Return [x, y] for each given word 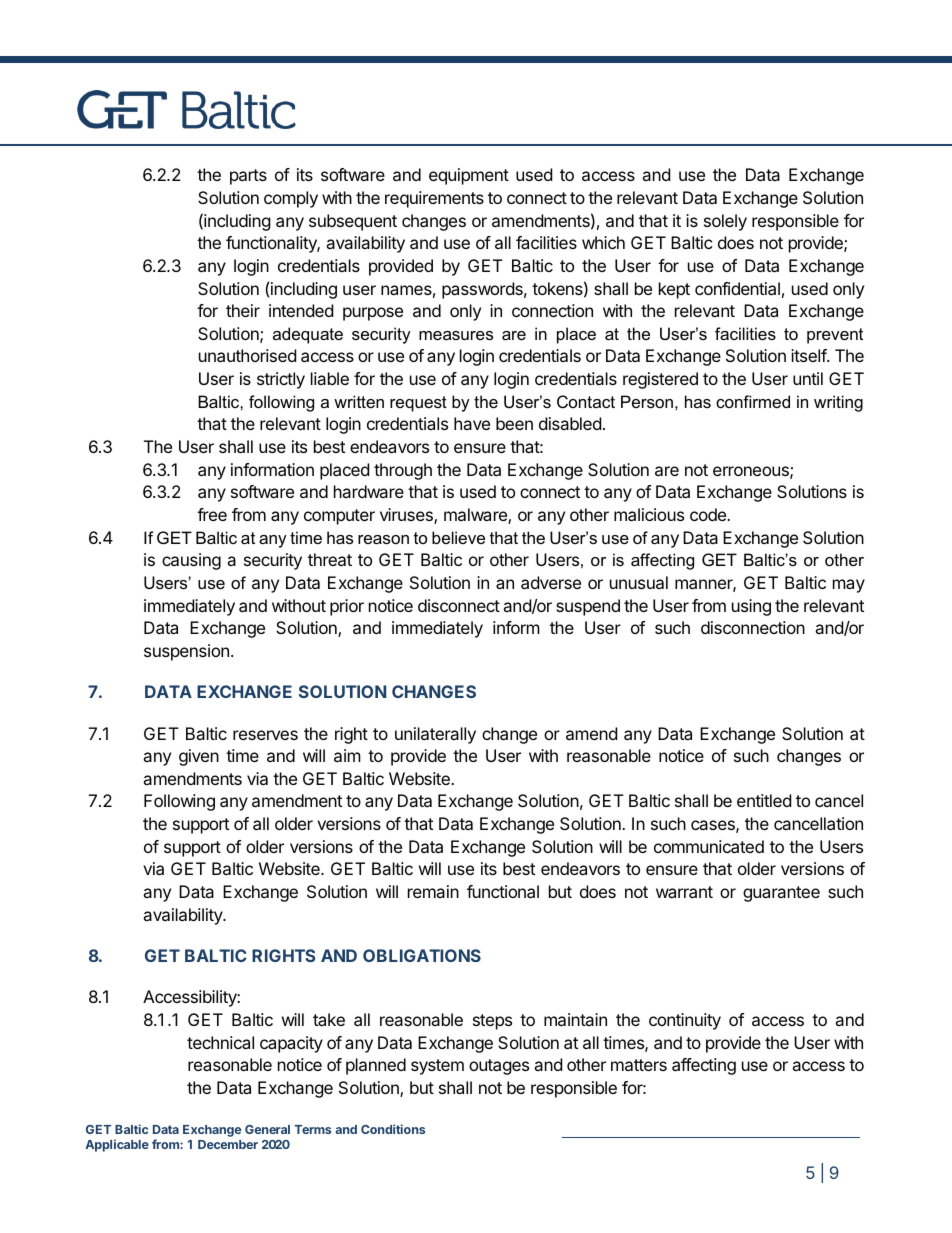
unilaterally [435, 735]
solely [725, 222]
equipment [469, 176]
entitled [764, 800]
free [212, 514]
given [199, 757]
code [709, 514]
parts [248, 177]
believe [458, 537]
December [228, 1144]
